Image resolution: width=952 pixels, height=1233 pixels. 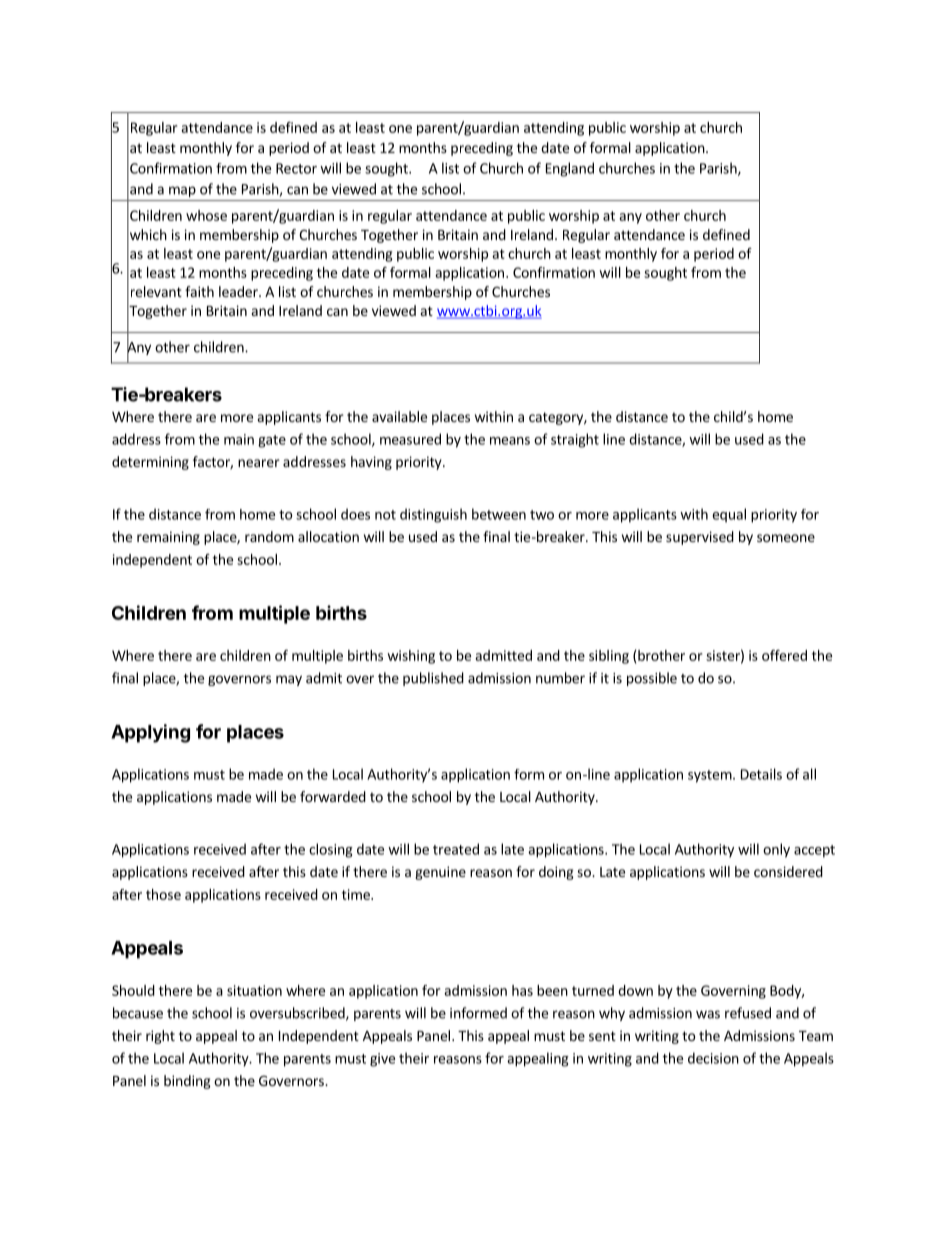 What do you see at coordinates (259, 463) in the screenshot?
I see `nearer` at bounding box center [259, 463].
